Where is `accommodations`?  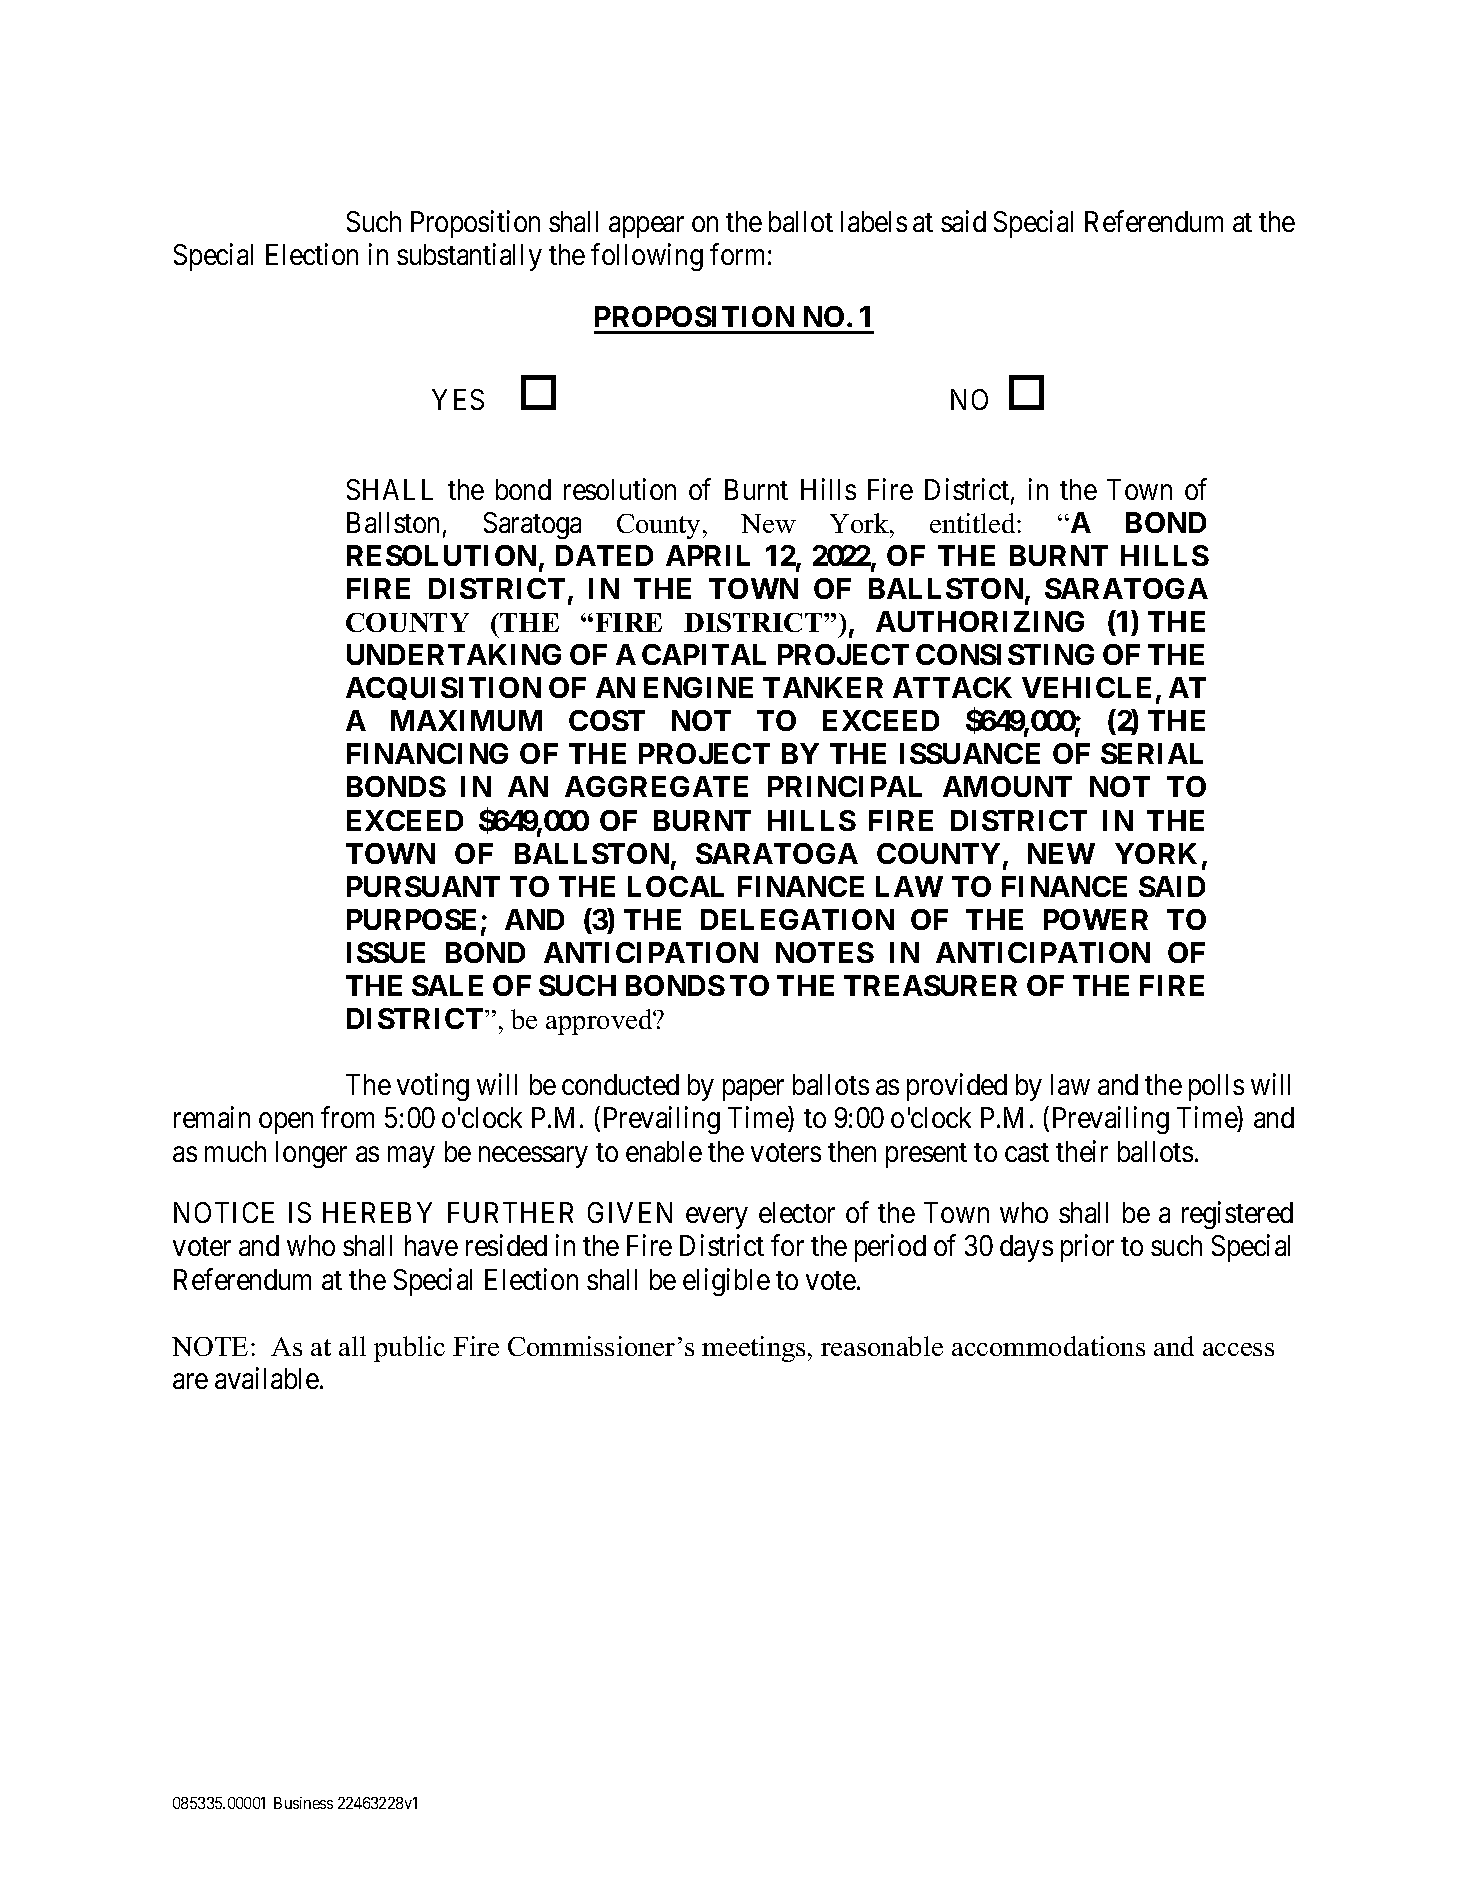
accommodations is located at coordinates (1048, 1346).
